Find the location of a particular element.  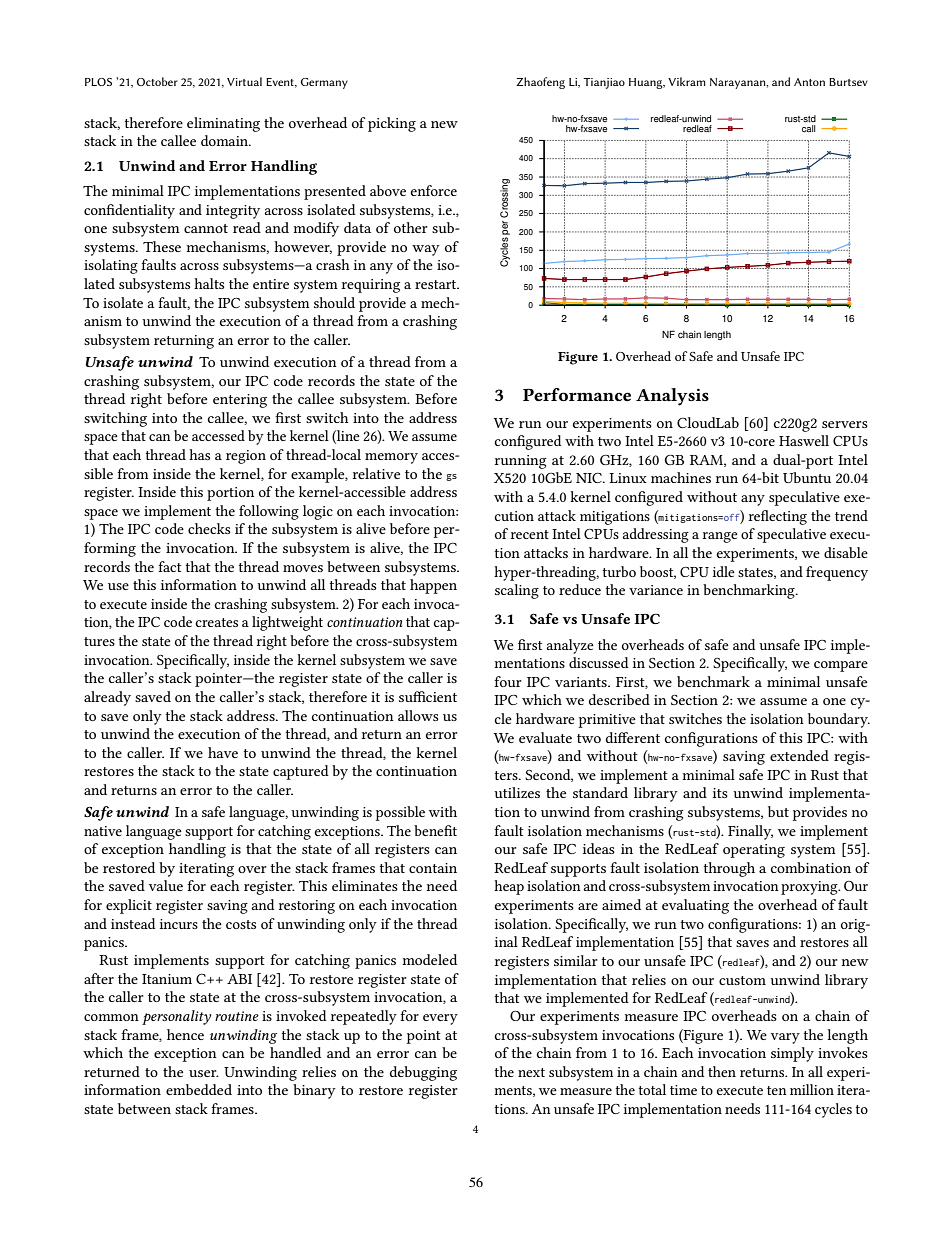

idle is located at coordinates (724, 571).
